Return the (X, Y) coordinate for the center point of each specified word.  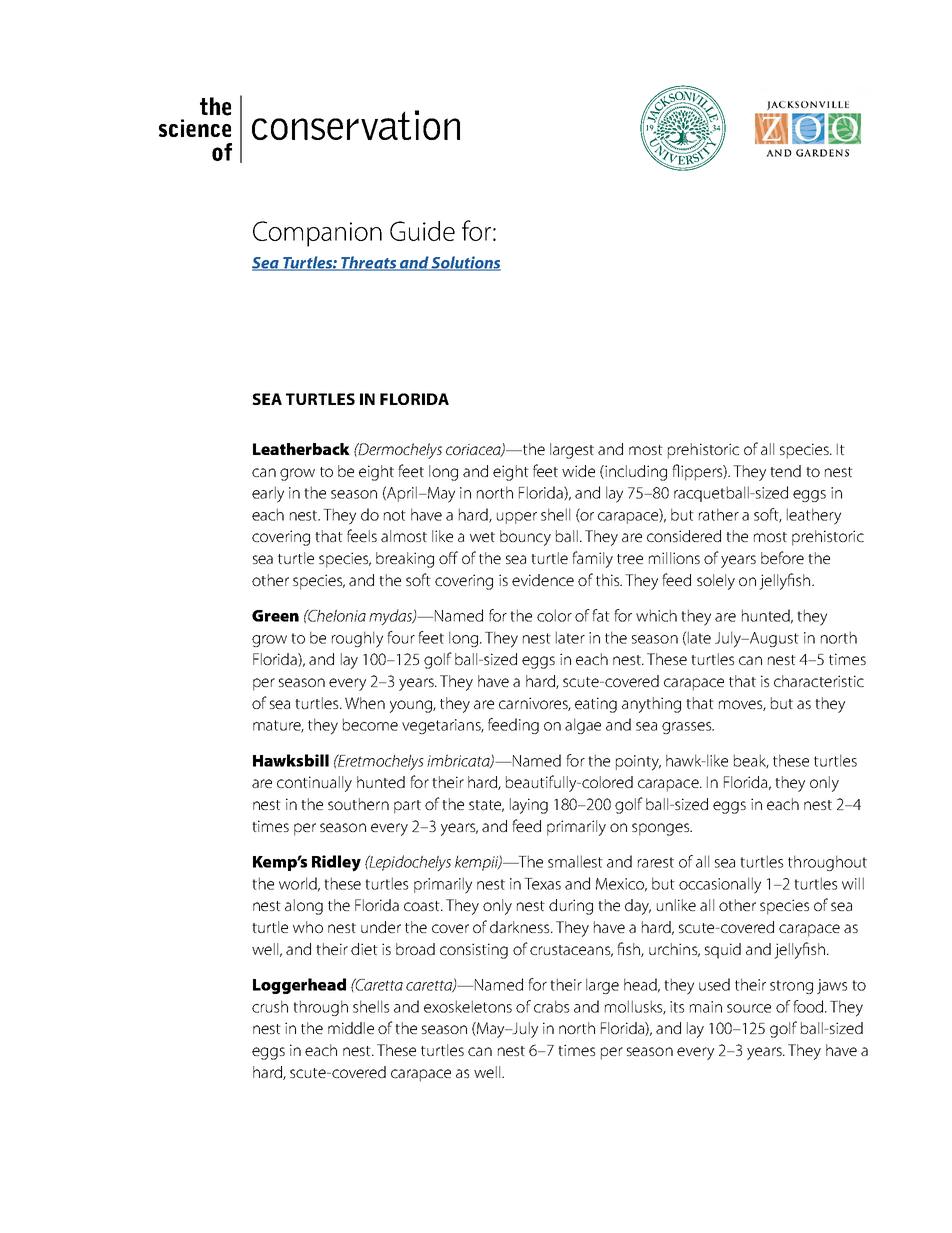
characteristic (819, 681)
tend (785, 471)
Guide (422, 231)
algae (583, 726)
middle (351, 1028)
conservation (356, 125)
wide (578, 471)
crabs (551, 1006)
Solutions (465, 263)
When (365, 703)
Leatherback (301, 449)
